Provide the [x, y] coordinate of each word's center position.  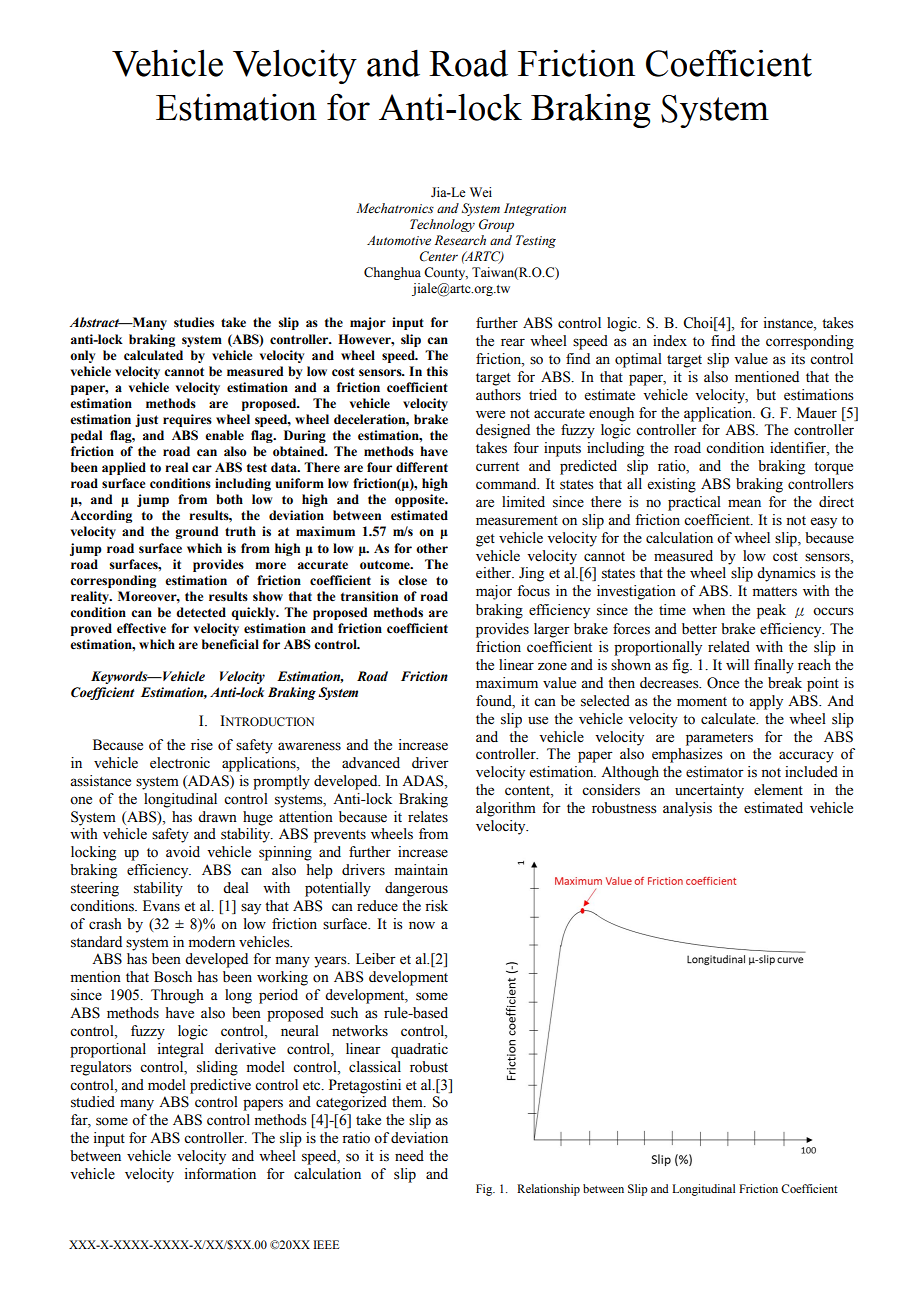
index [670, 341]
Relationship [548, 1190]
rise [202, 745]
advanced [371, 763]
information [220, 1174]
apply [766, 702]
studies [194, 322]
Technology [442, 225]
